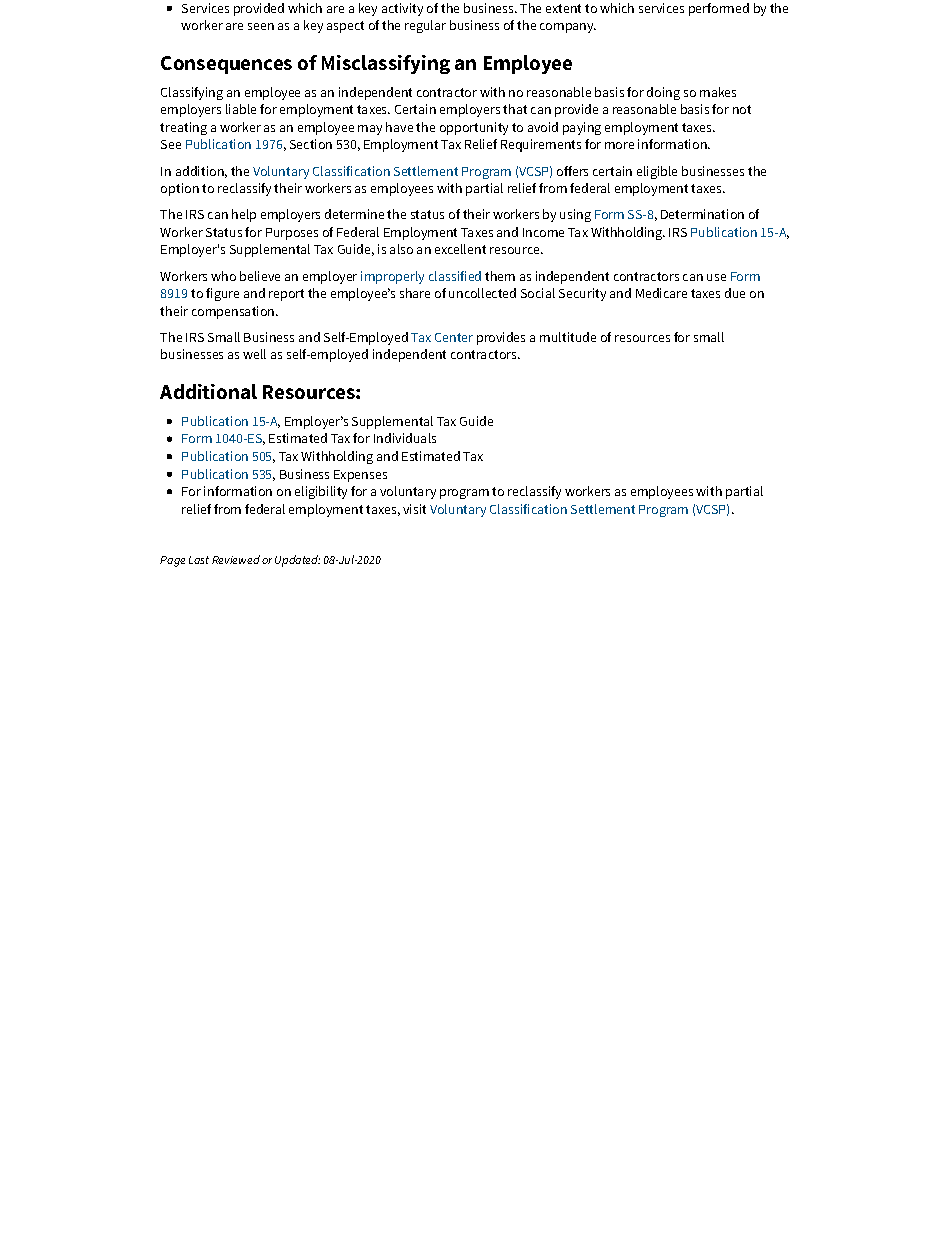 Image resolution: width=952 pixels, height=1233 pixels. What do you see at coordinates (236, 559) in the image?
I see `Reviewed` at bounding box center [236, 559].
